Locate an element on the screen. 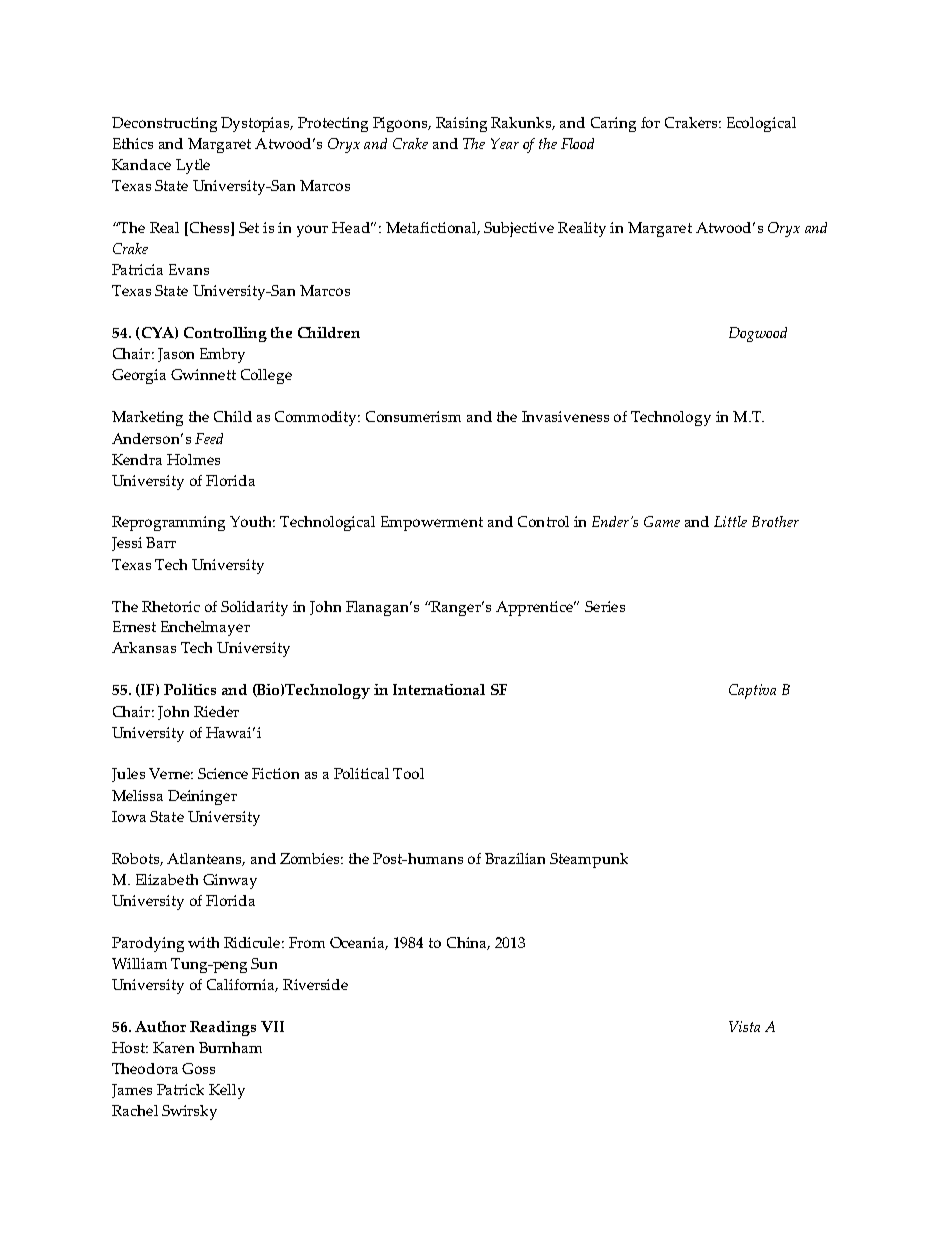 This screenshot has height=1233, width=952. Rhetoric is located at coordinates (171, 606).
